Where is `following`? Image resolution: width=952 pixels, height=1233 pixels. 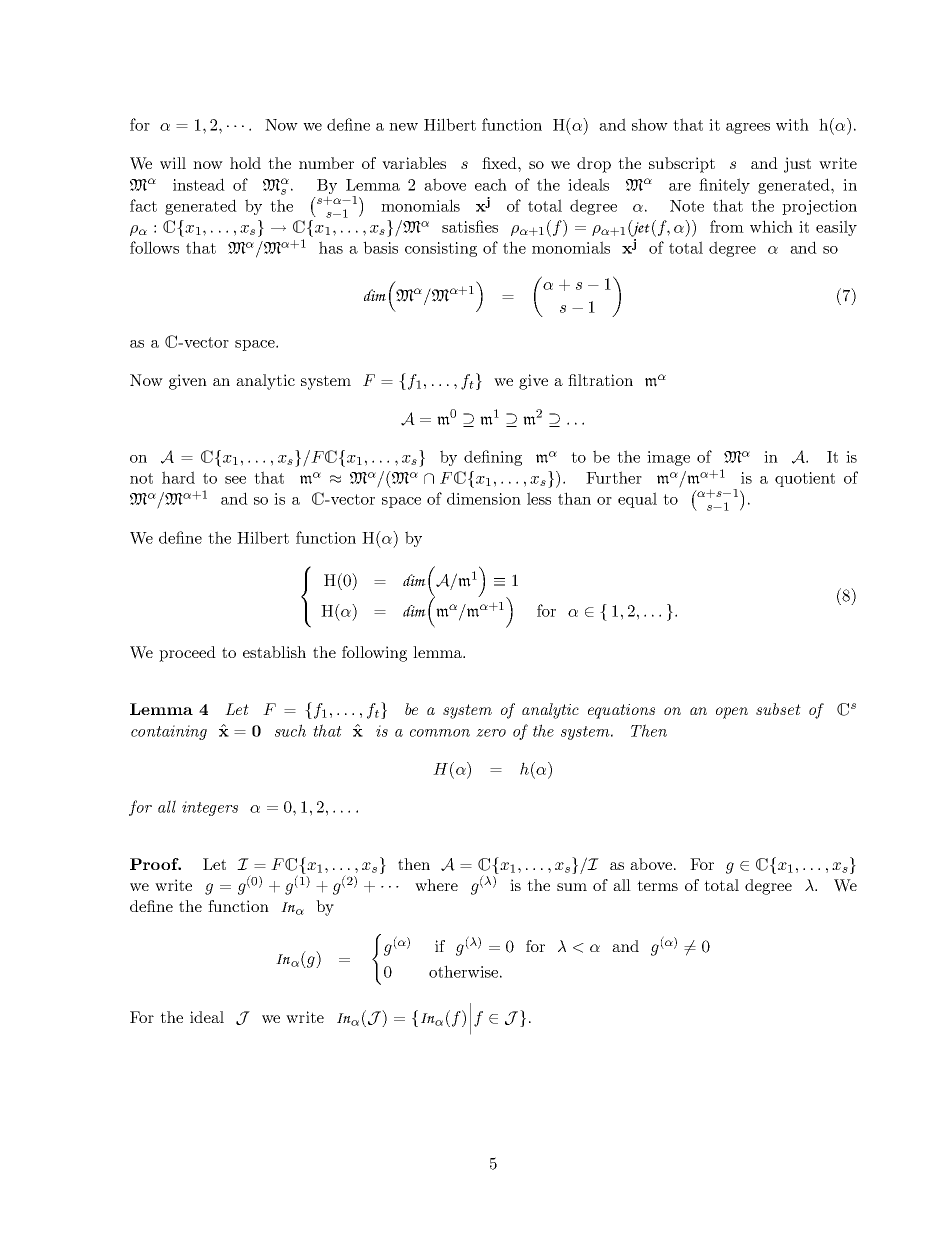
following is located at coordinates (374, 654).
